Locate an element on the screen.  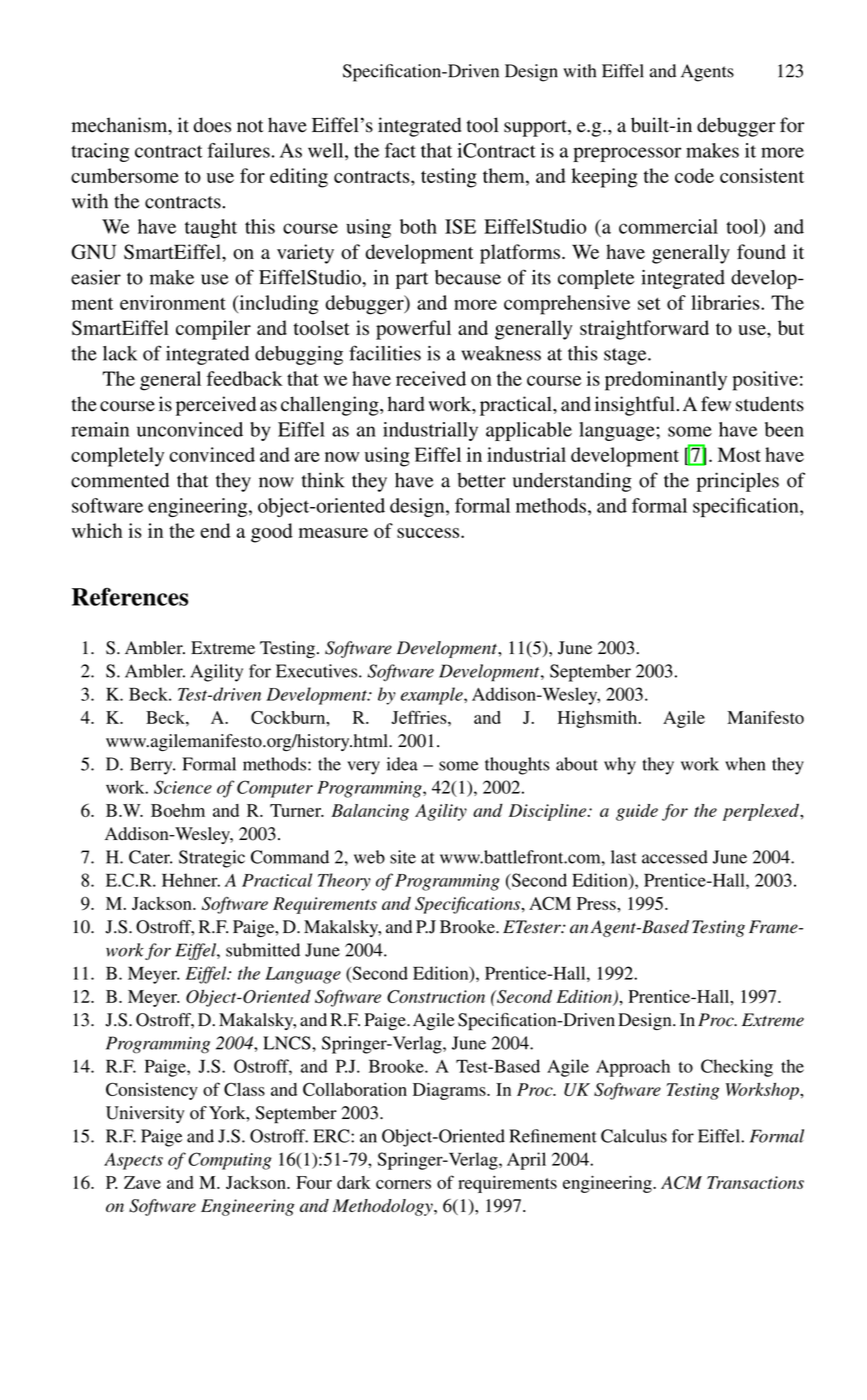
fact is located at coordinates (400, 150).
